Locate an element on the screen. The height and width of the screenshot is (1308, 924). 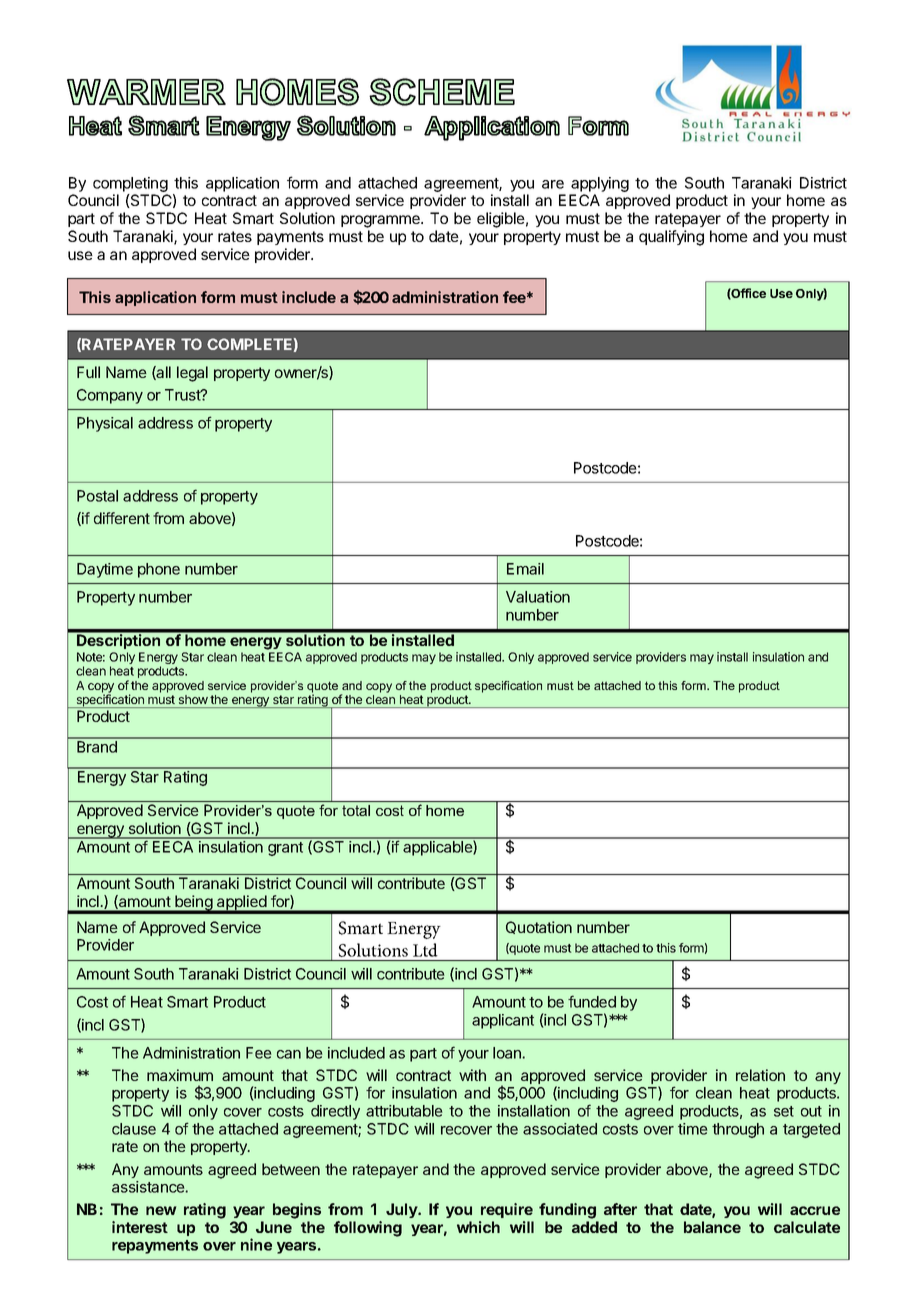
Valuation is located at coordinates (538, 597).
